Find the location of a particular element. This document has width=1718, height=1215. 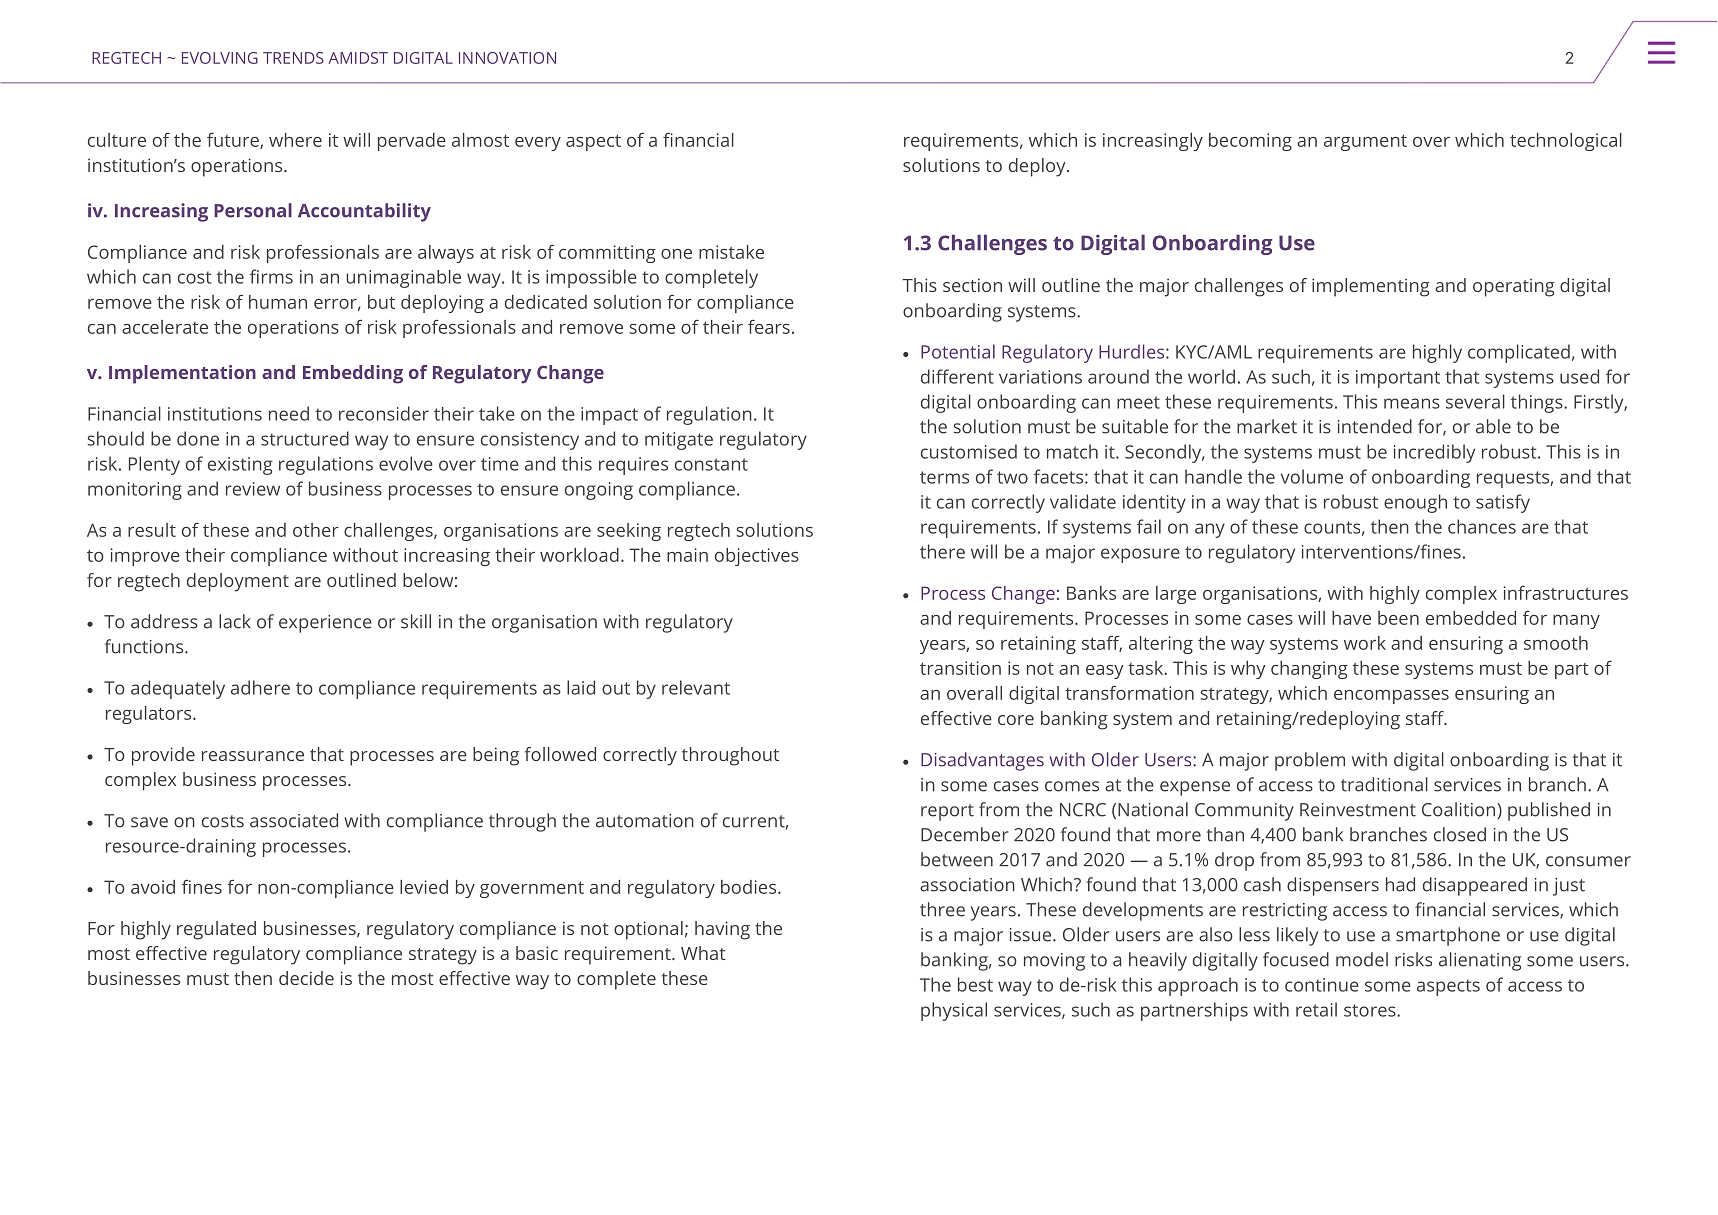

model is located at coordinates (1362, 959).
